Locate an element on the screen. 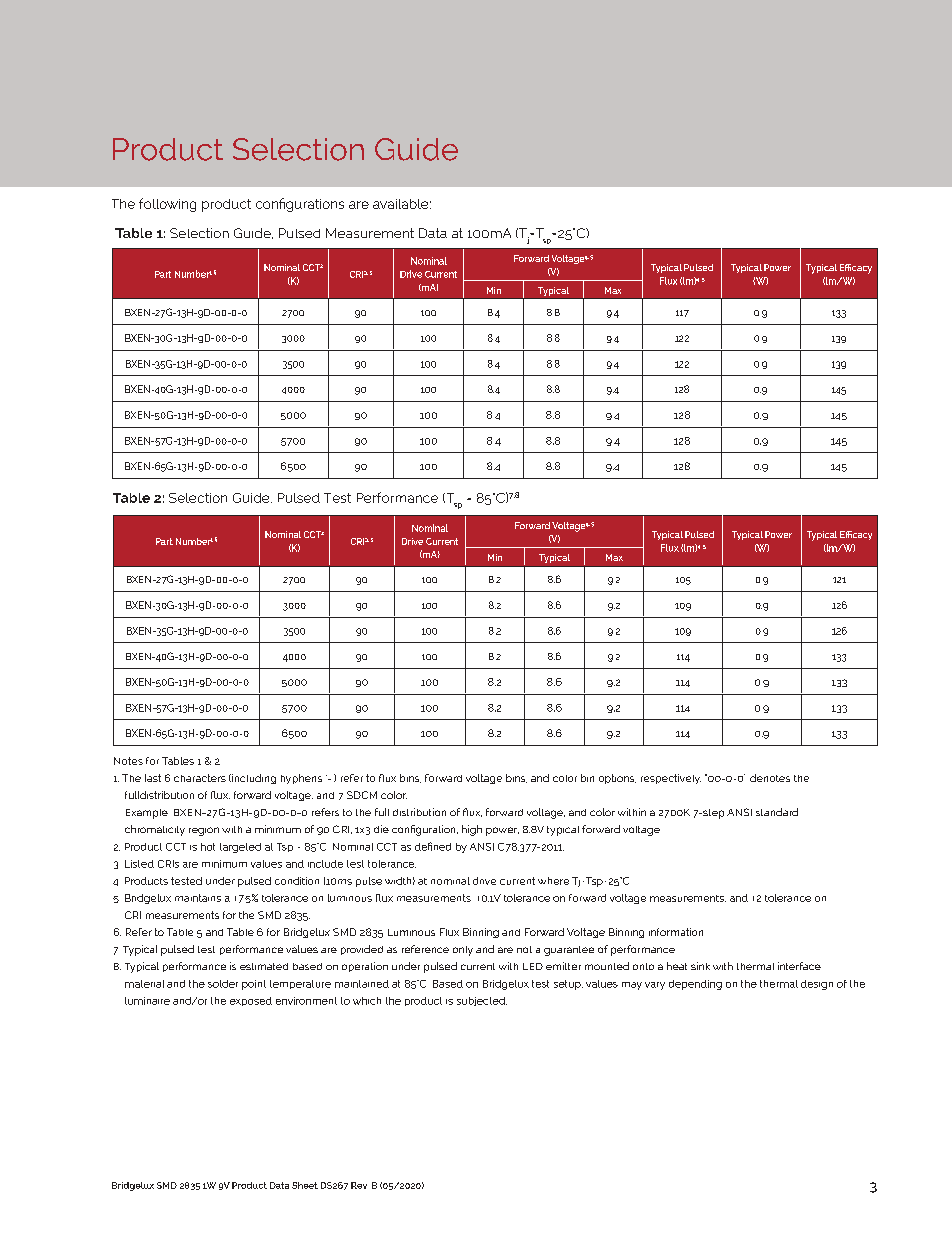 The image size is (952, 1233). standard is located at coordinates (777, 812).
